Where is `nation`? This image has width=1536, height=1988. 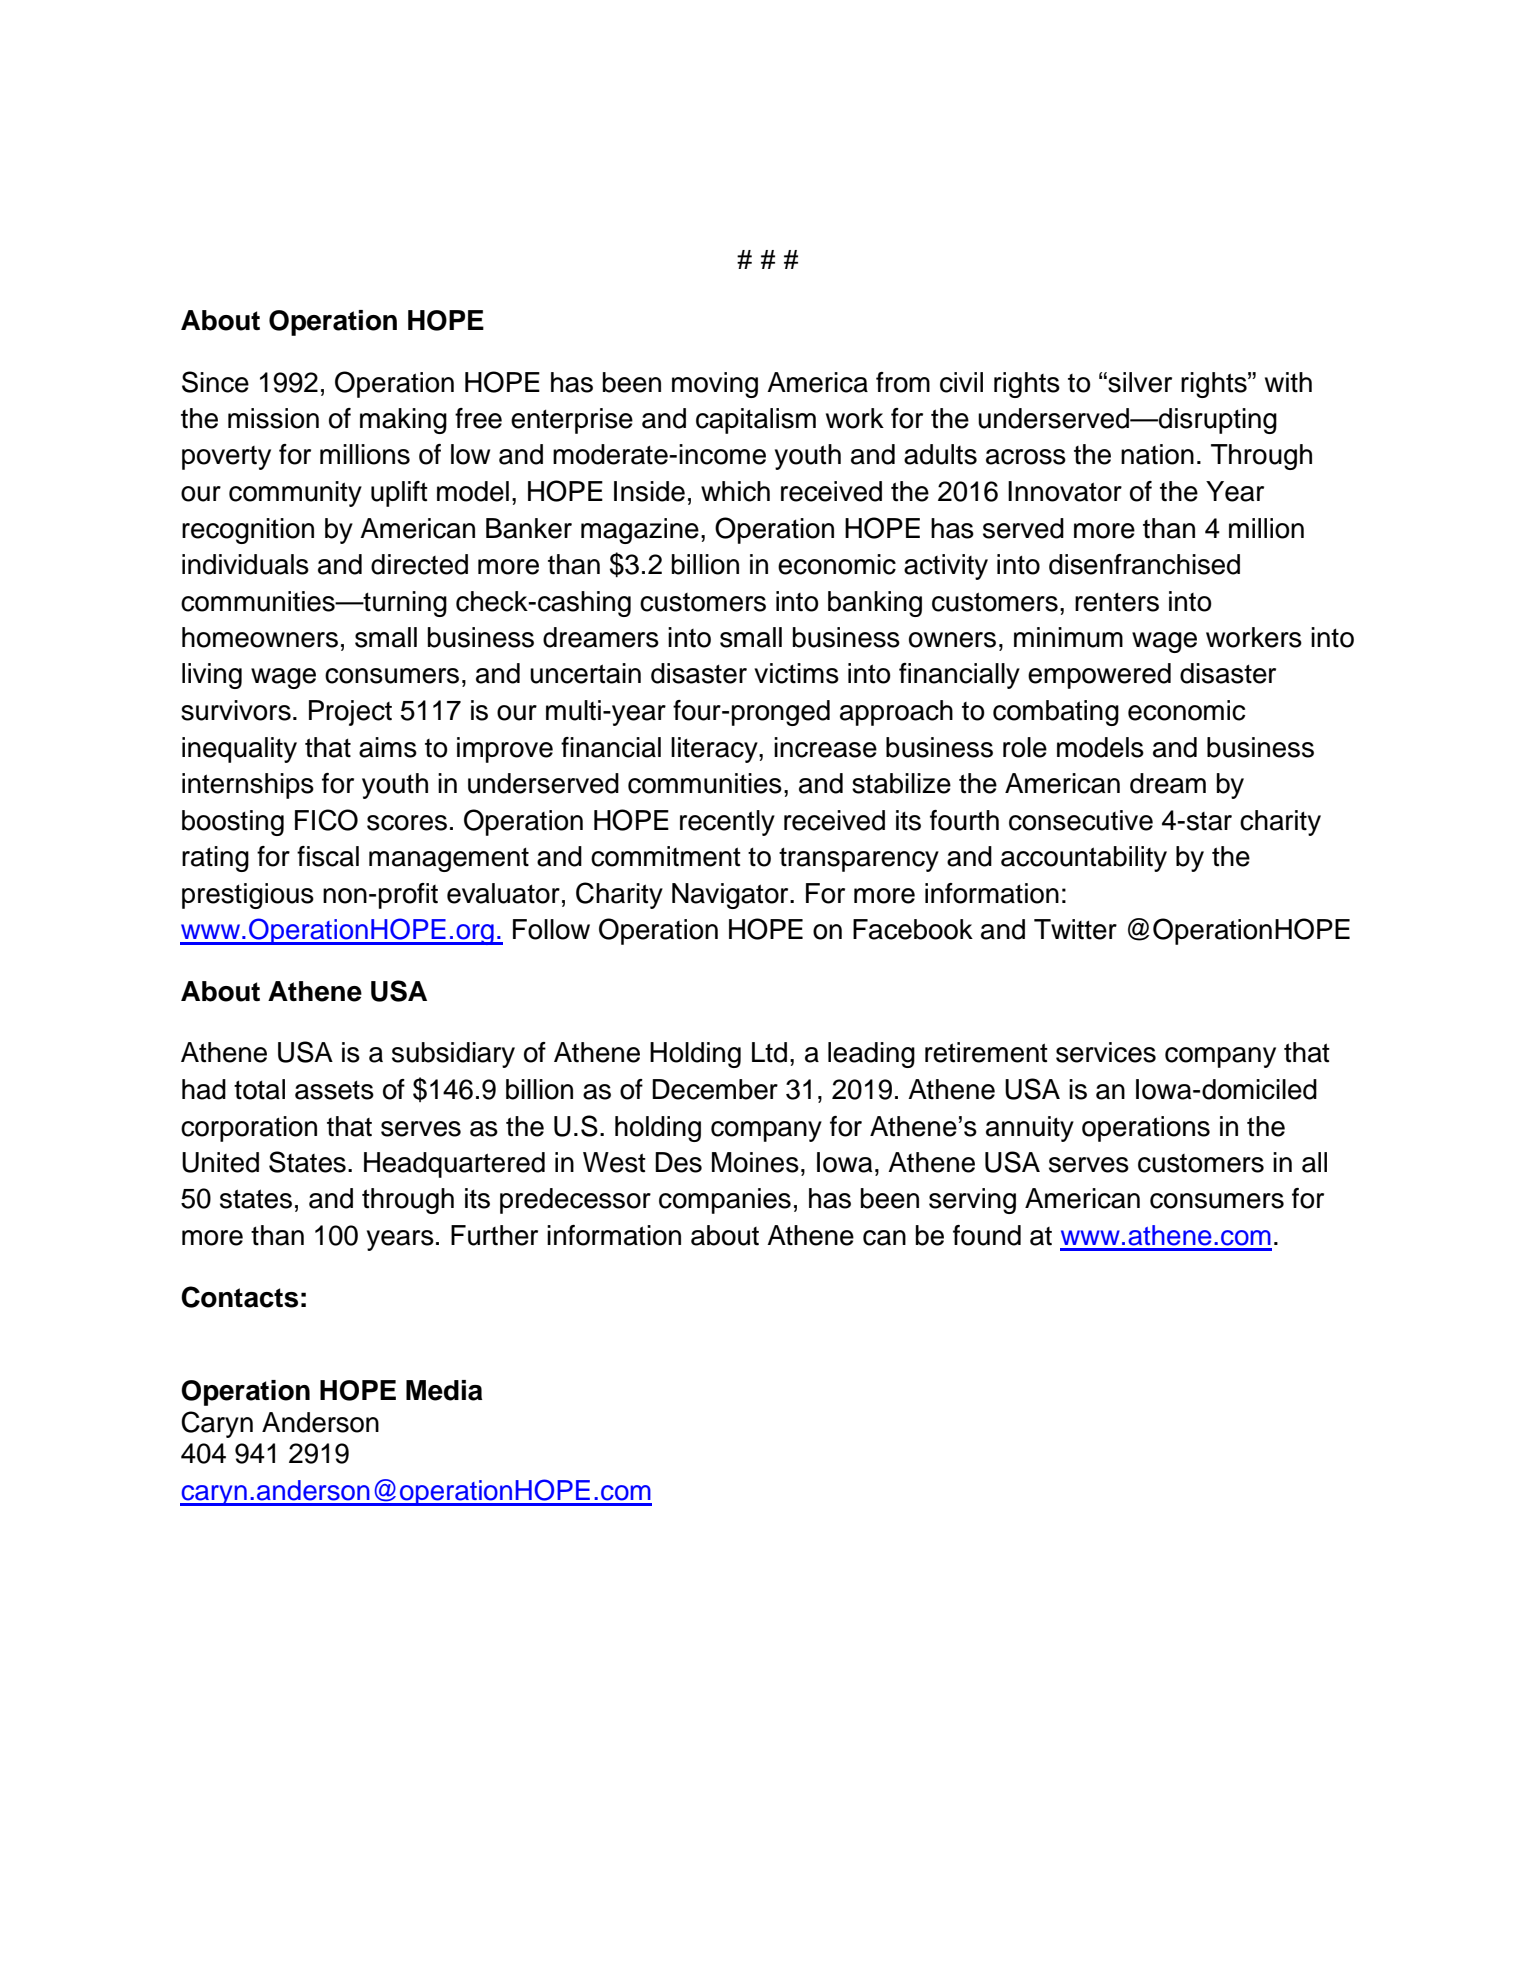
nation is located at coordinates (1157, 454).
